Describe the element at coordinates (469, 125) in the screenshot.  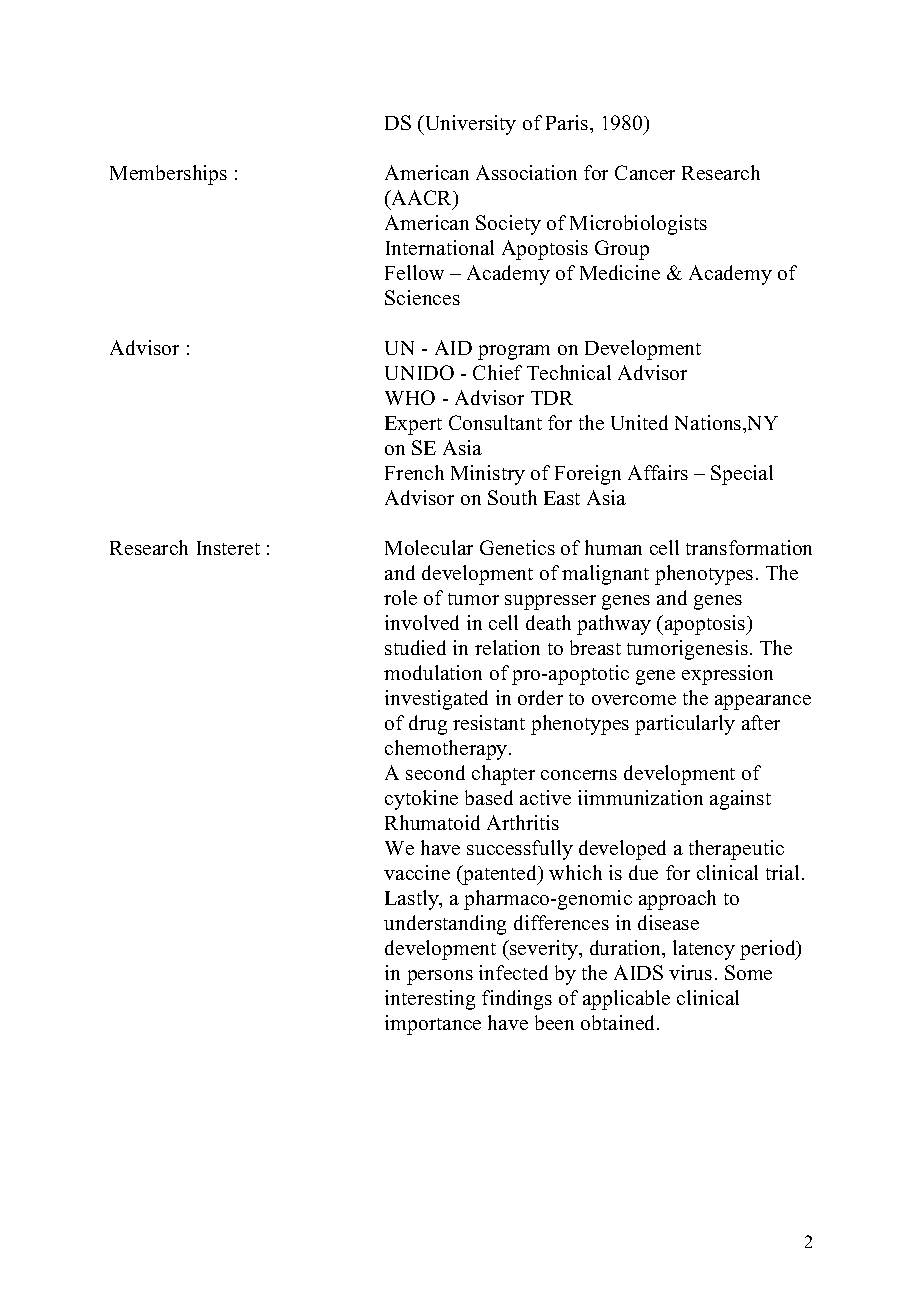
I see `University` at that location.
